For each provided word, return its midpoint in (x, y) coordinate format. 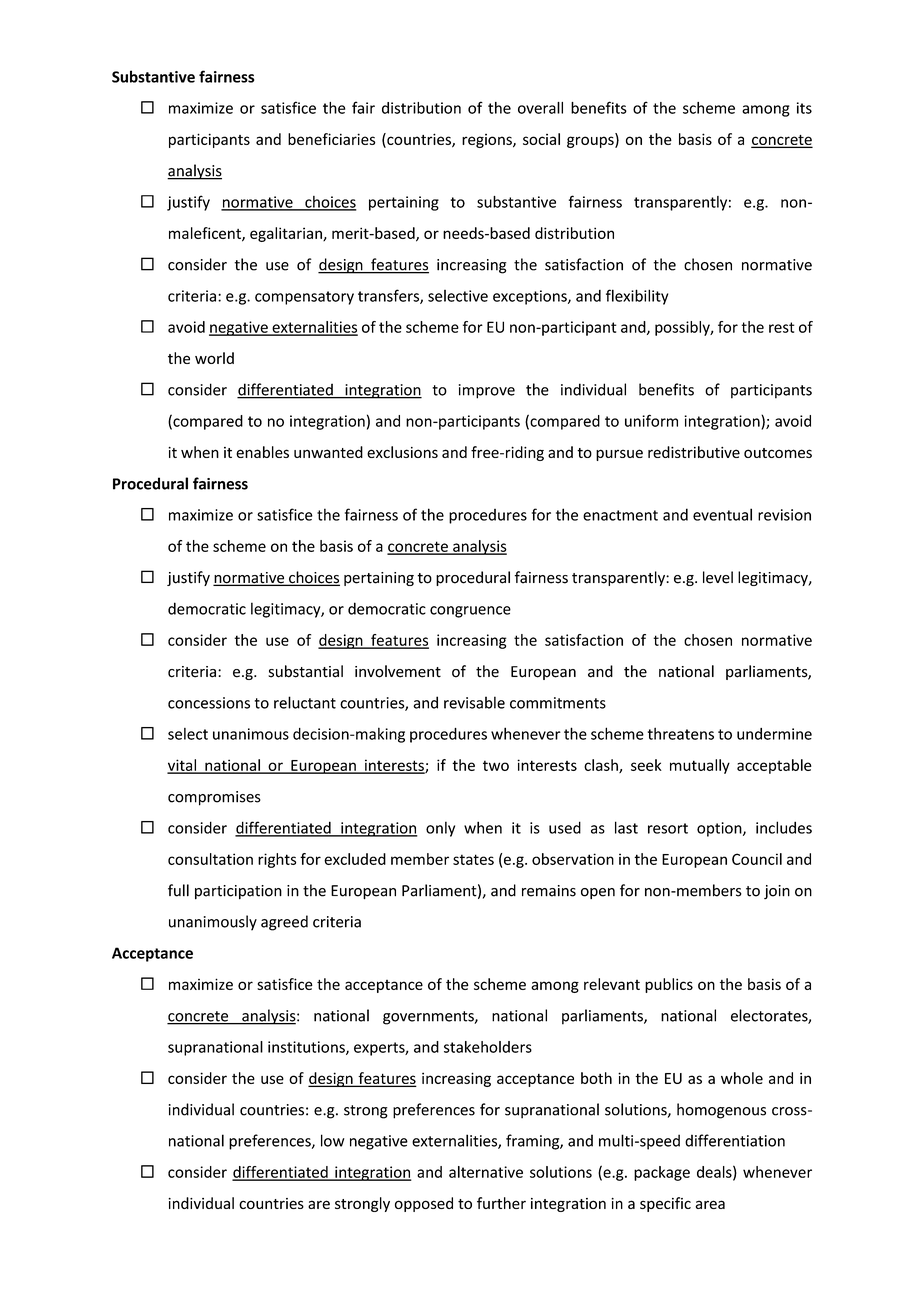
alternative (486, 1172)
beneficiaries (332, 139)
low (333, 1140)
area (710, 1204)
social (541, 139)
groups (591, 142)
